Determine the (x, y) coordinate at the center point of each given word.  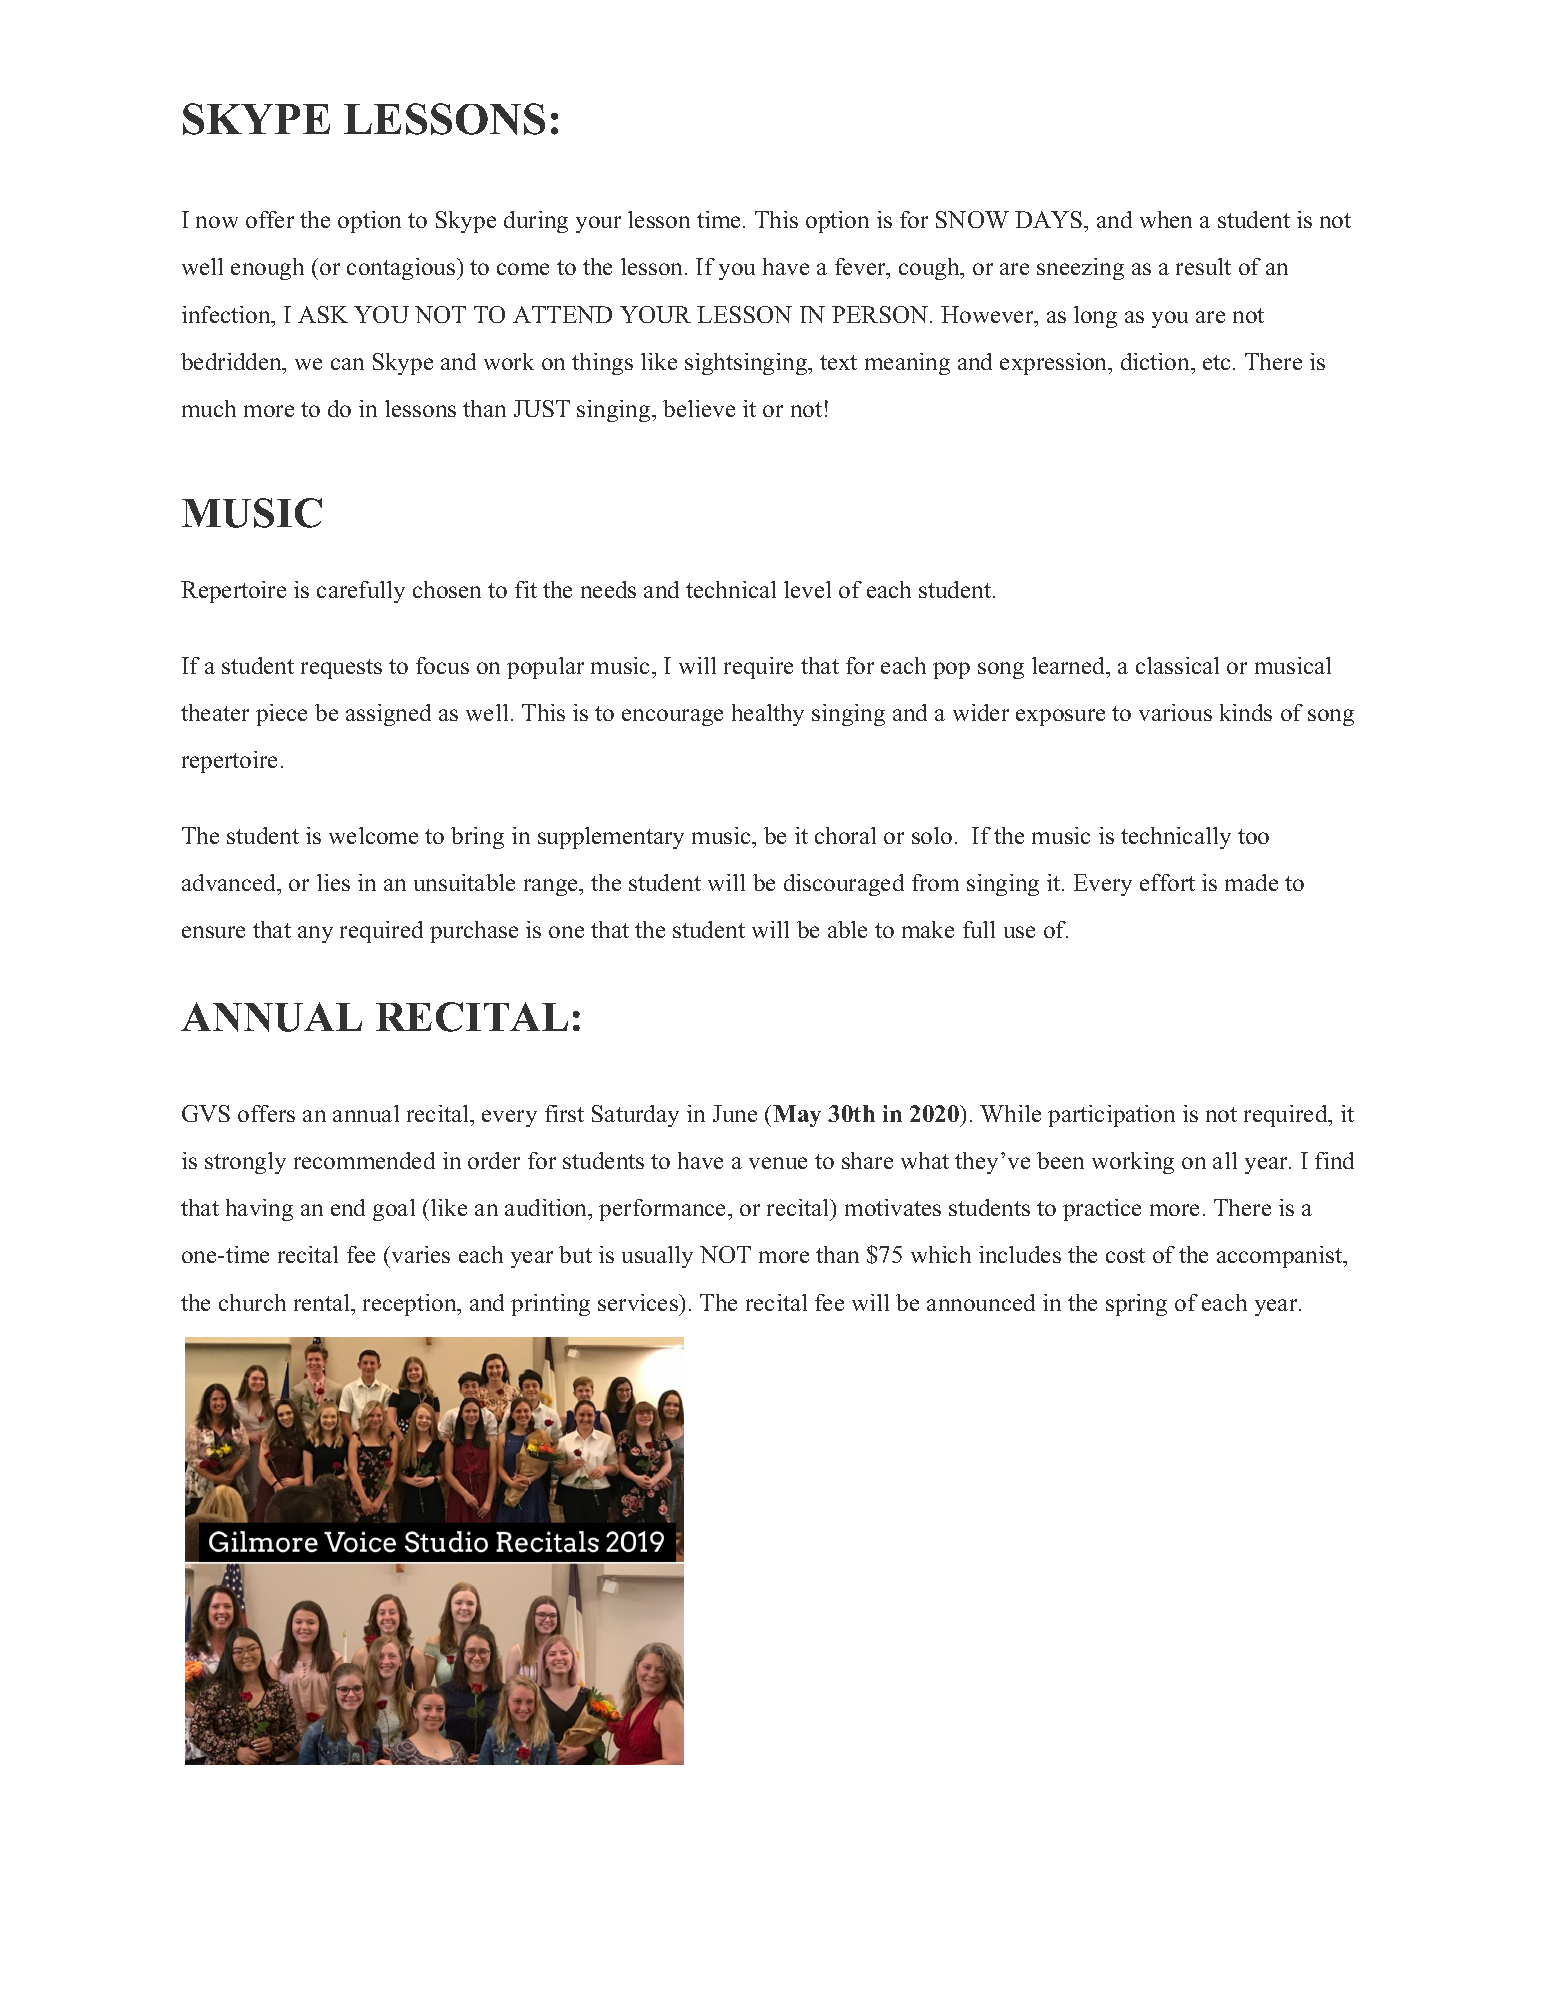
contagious (402, 269)
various (1175, 712)
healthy (768, 715)
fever (861, 268)
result (1203, 266)
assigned (388, 715)
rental (323, 1302)
